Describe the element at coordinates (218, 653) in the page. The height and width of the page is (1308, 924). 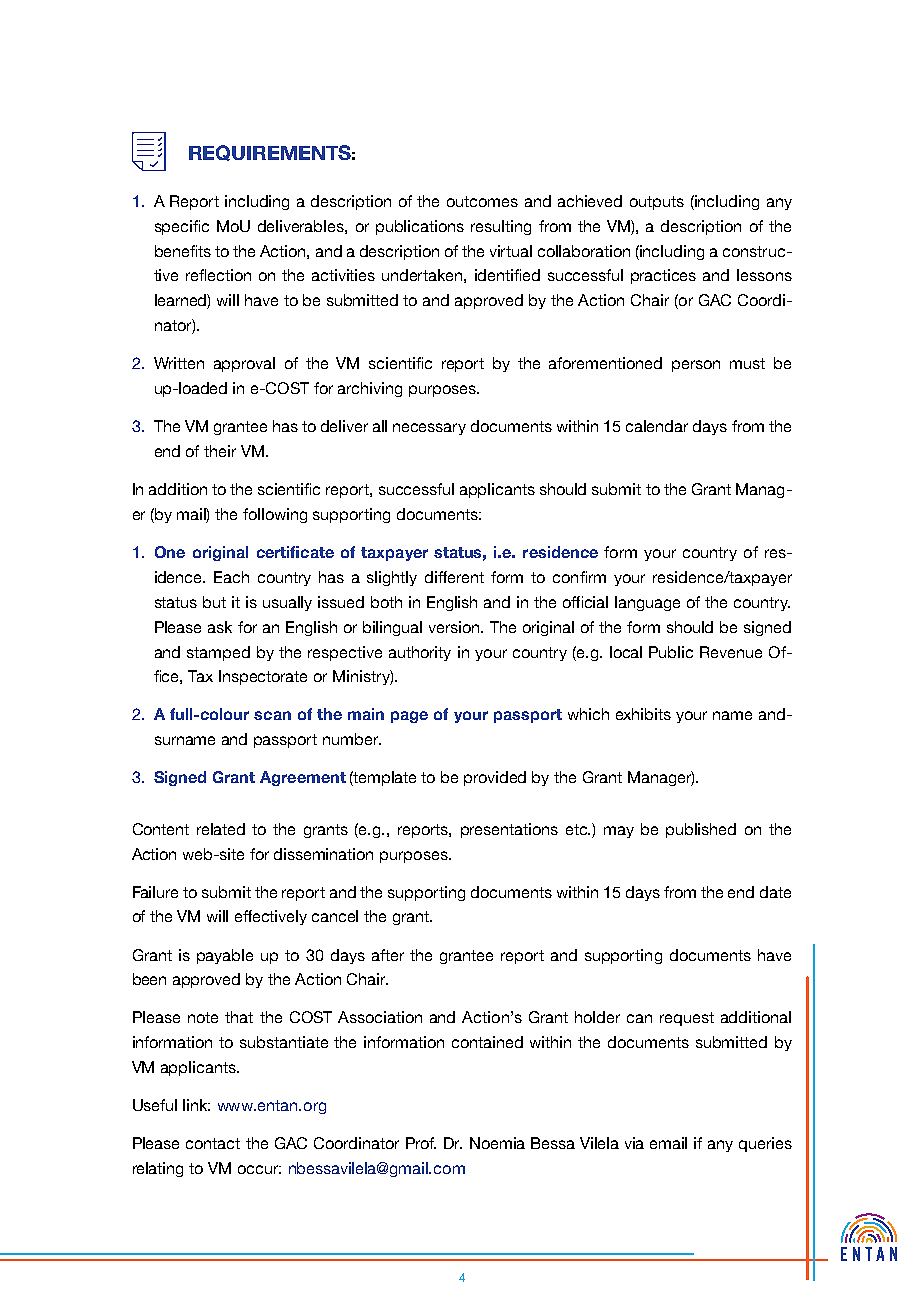
I see `stamped` at that location.
